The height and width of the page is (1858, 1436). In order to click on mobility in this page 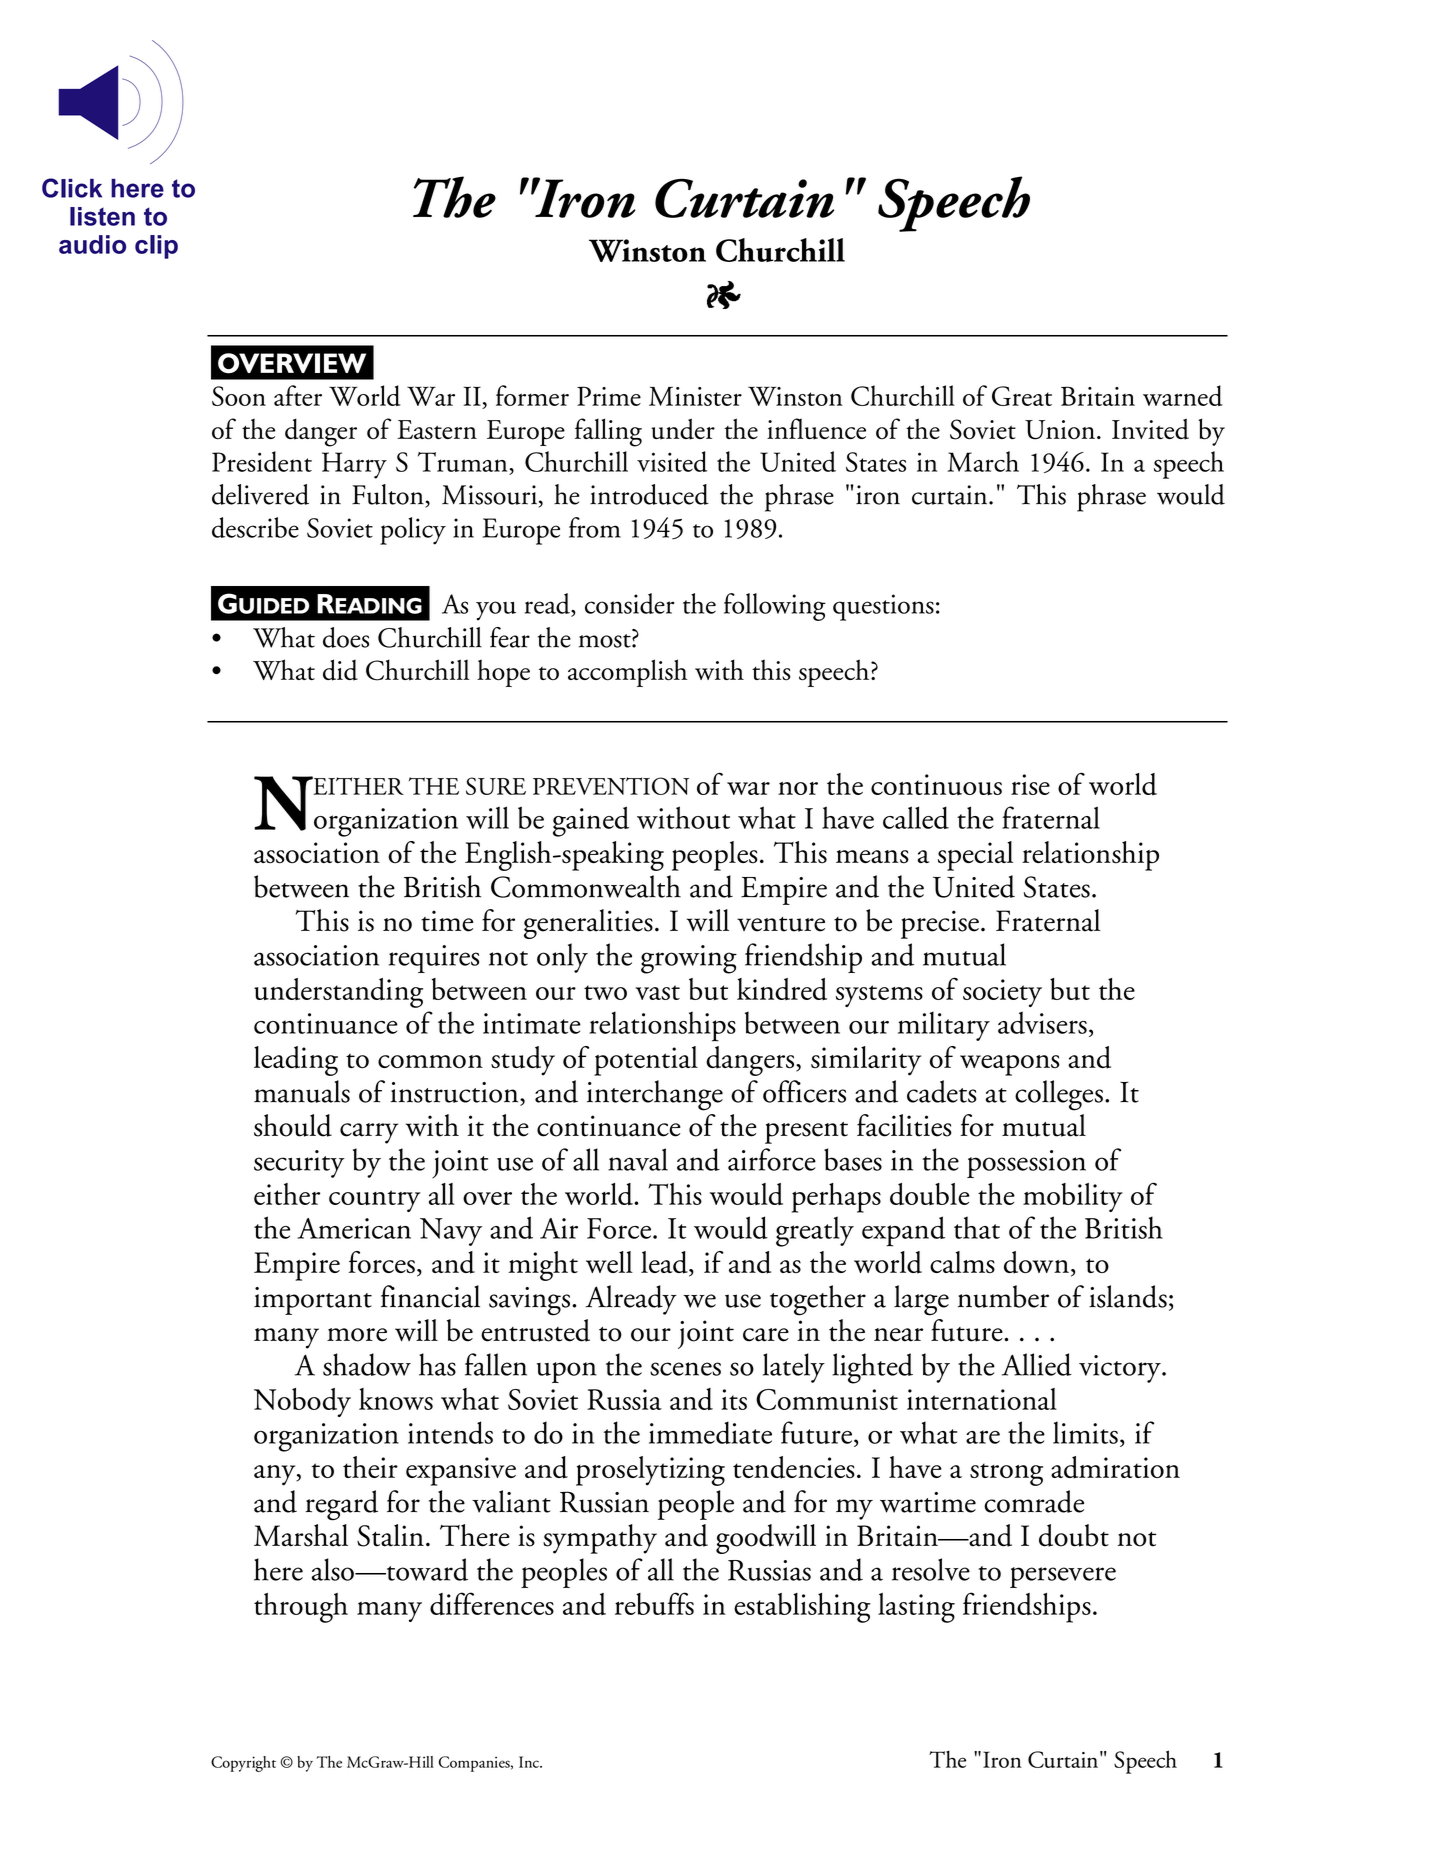, I will do `click(1073, 1197)`.
